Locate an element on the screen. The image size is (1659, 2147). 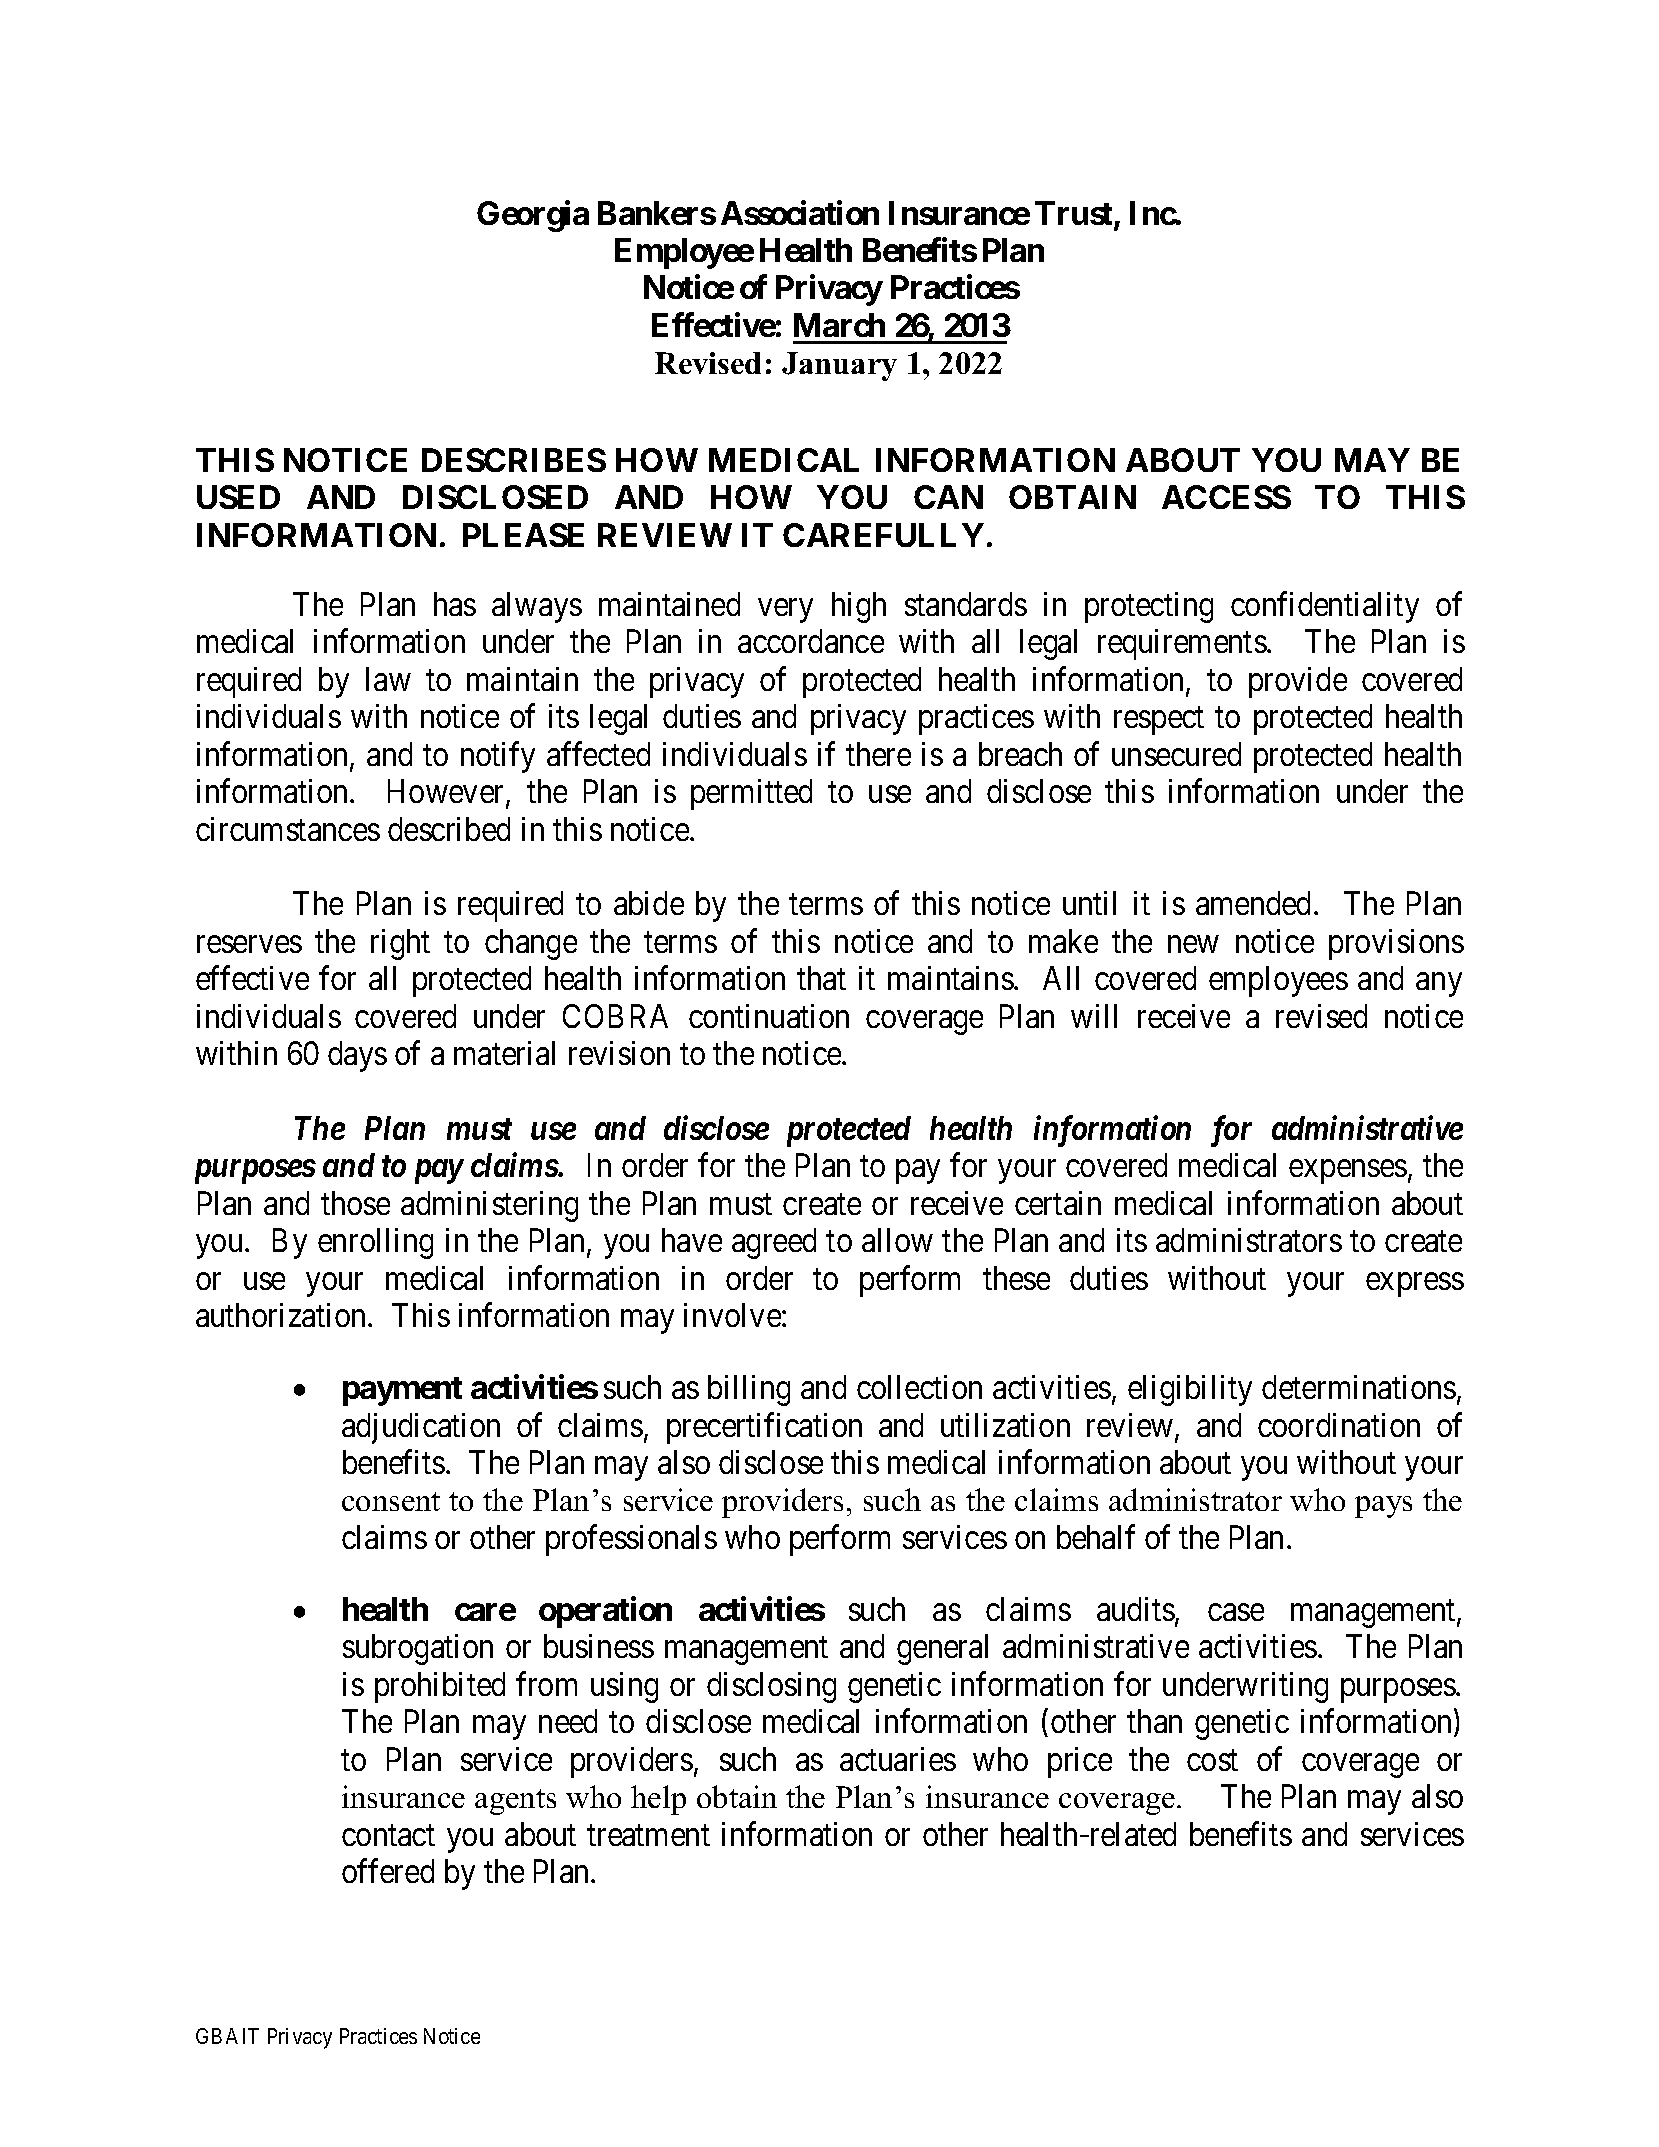
continuation is located at coordinates (769, 1016).
